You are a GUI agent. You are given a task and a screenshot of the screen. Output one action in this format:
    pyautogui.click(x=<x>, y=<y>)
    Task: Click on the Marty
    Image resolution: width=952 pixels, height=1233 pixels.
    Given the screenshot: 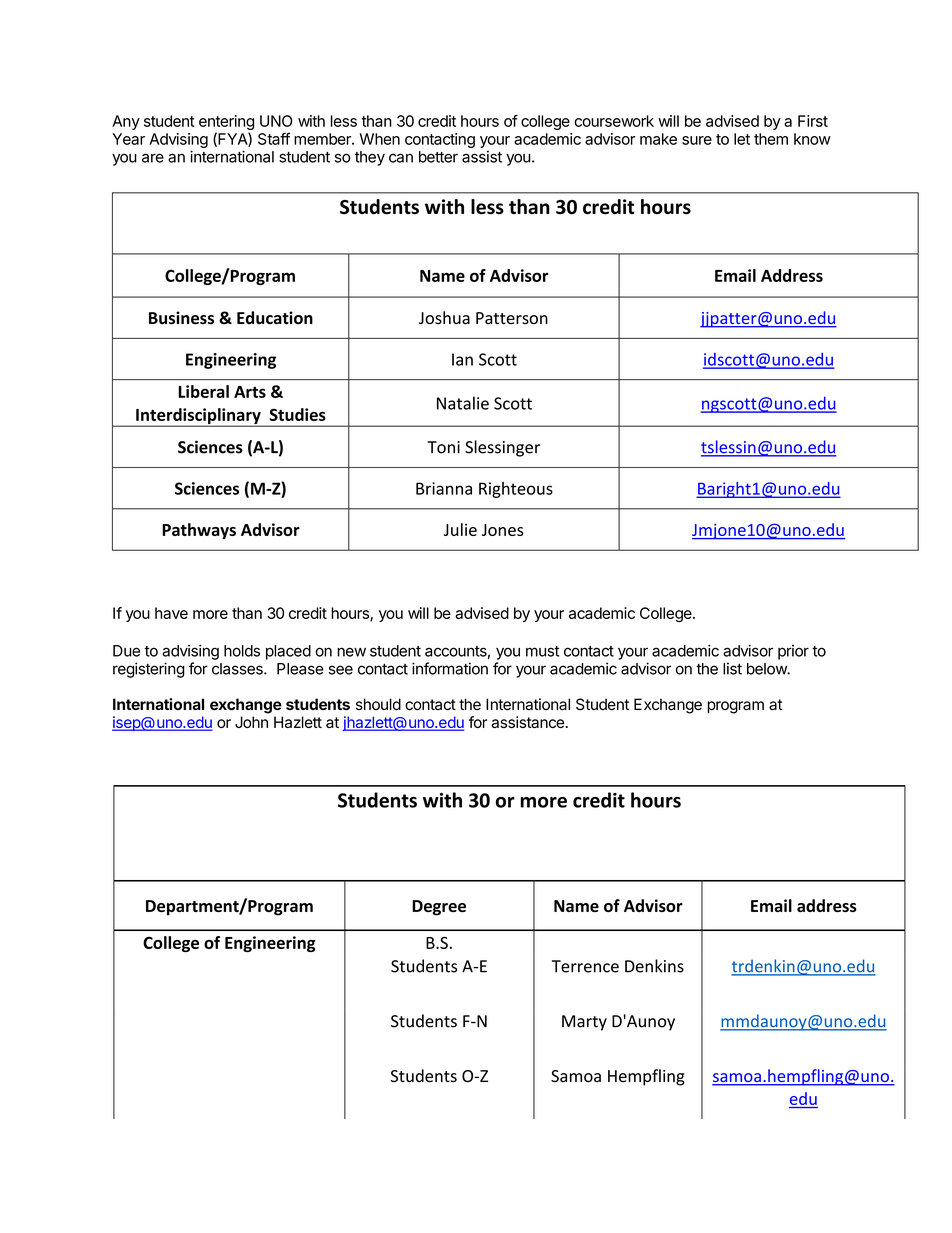 What is the action you would take?
    pyautogui.click(x=584, y=1023)
